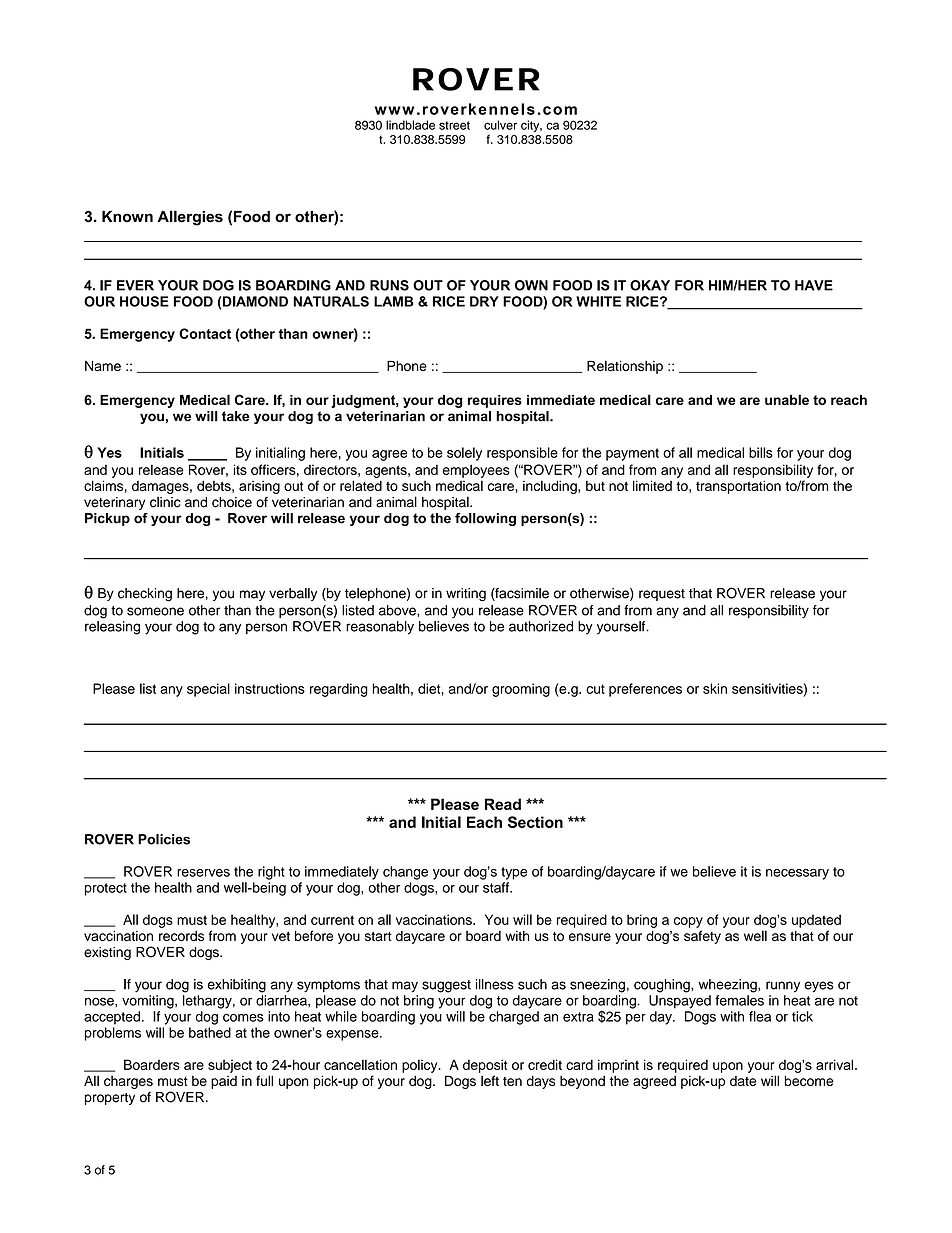 Image resolution: width=952 pixels, height=1233 pixels. What do you see at coordinates (164, 839) in the screenshot?
I see `Policies` at bounding box center [164, 839].
